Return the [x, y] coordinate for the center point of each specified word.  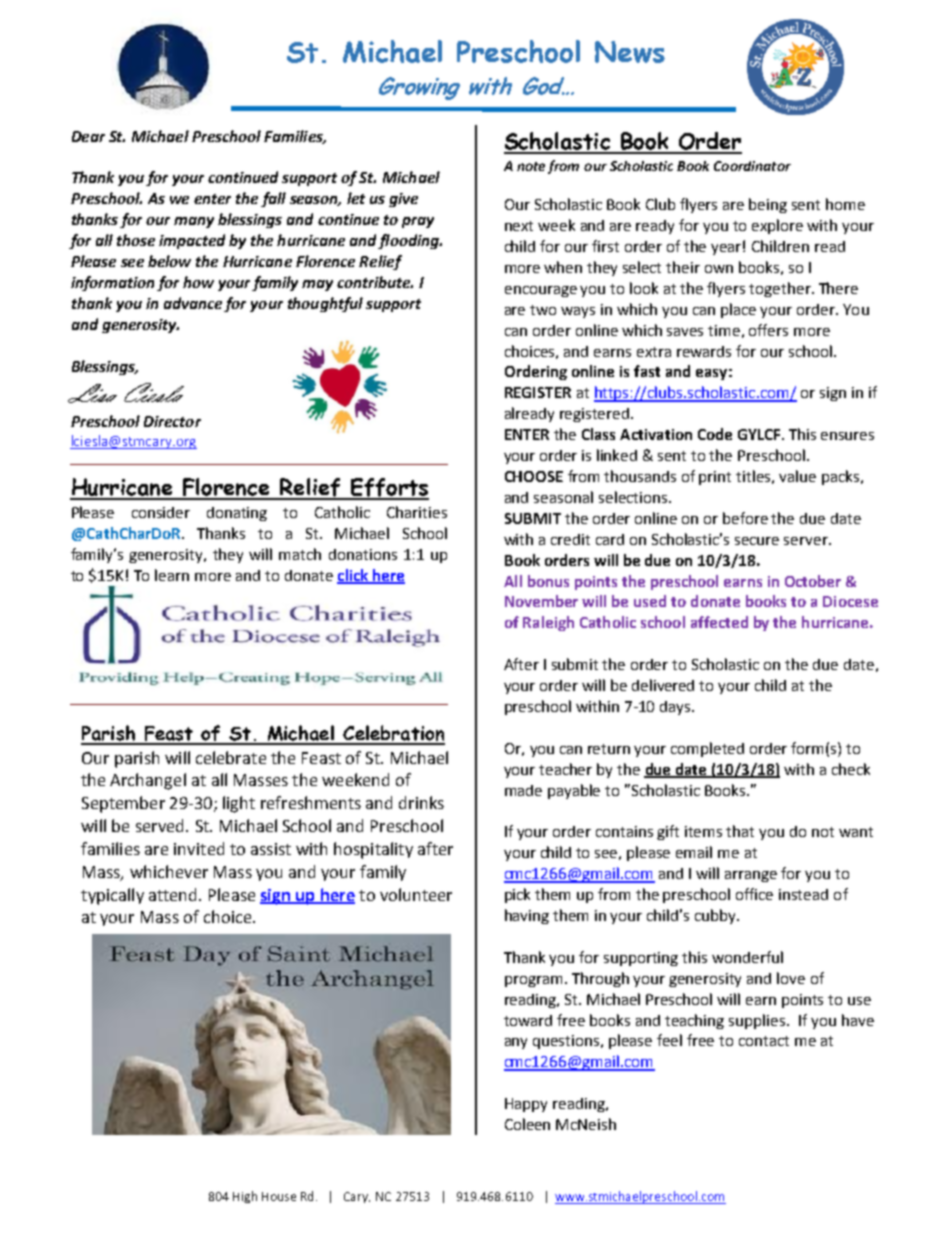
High [245, 1197]
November [541, 601]
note [531, 166]
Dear [88, 136]
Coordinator [752, 166]
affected [719, 622]
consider [161, 512]
